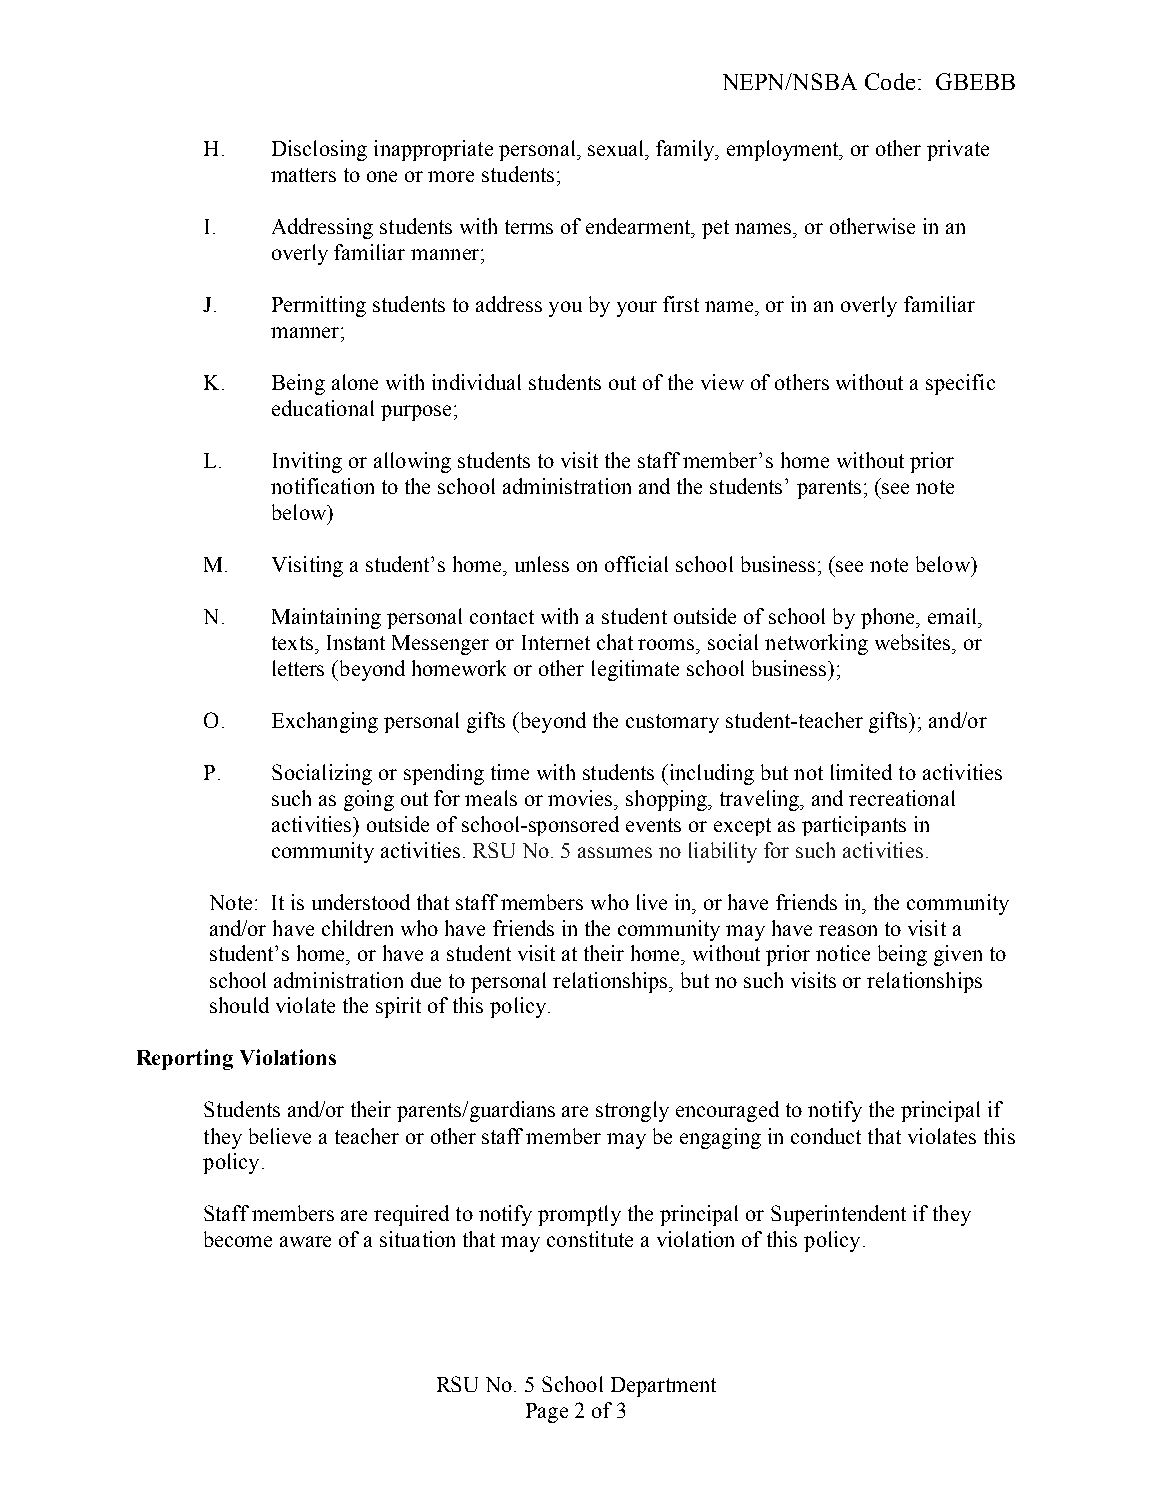  I want to click on conduct, so click(826, 1136).
